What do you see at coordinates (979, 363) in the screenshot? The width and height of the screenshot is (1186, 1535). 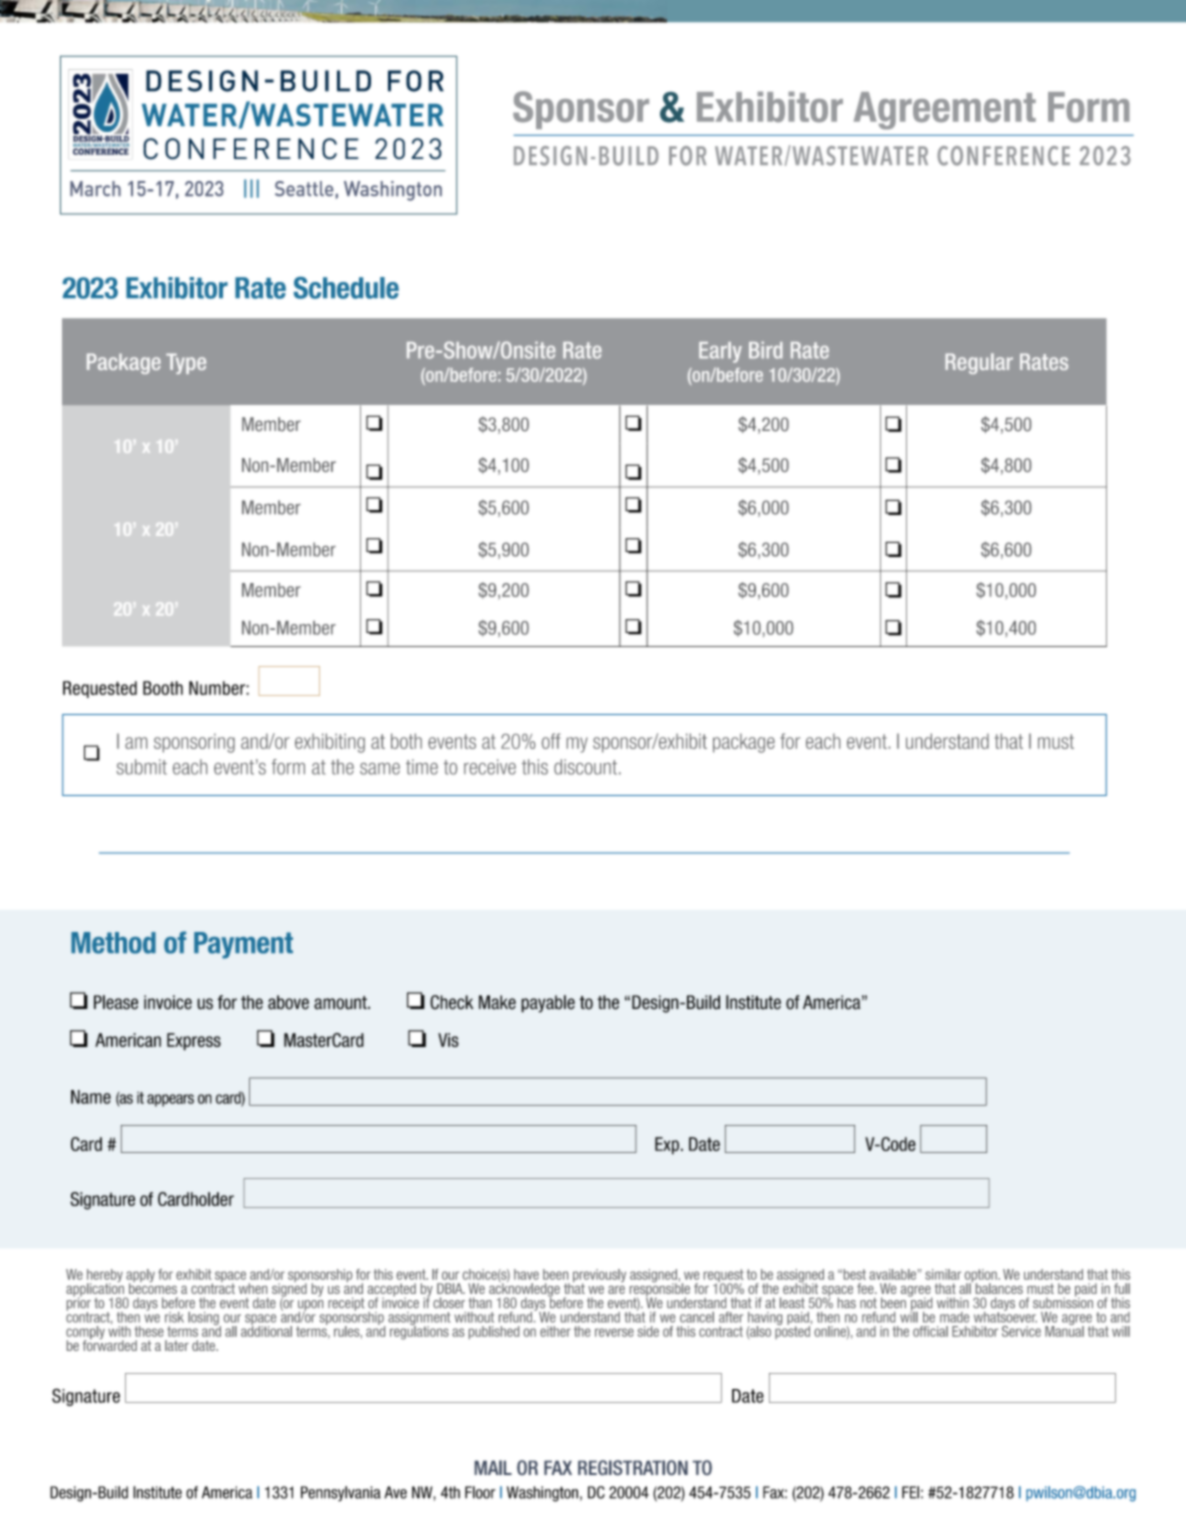 I see `Regular` at bounding box center [979, 363].
